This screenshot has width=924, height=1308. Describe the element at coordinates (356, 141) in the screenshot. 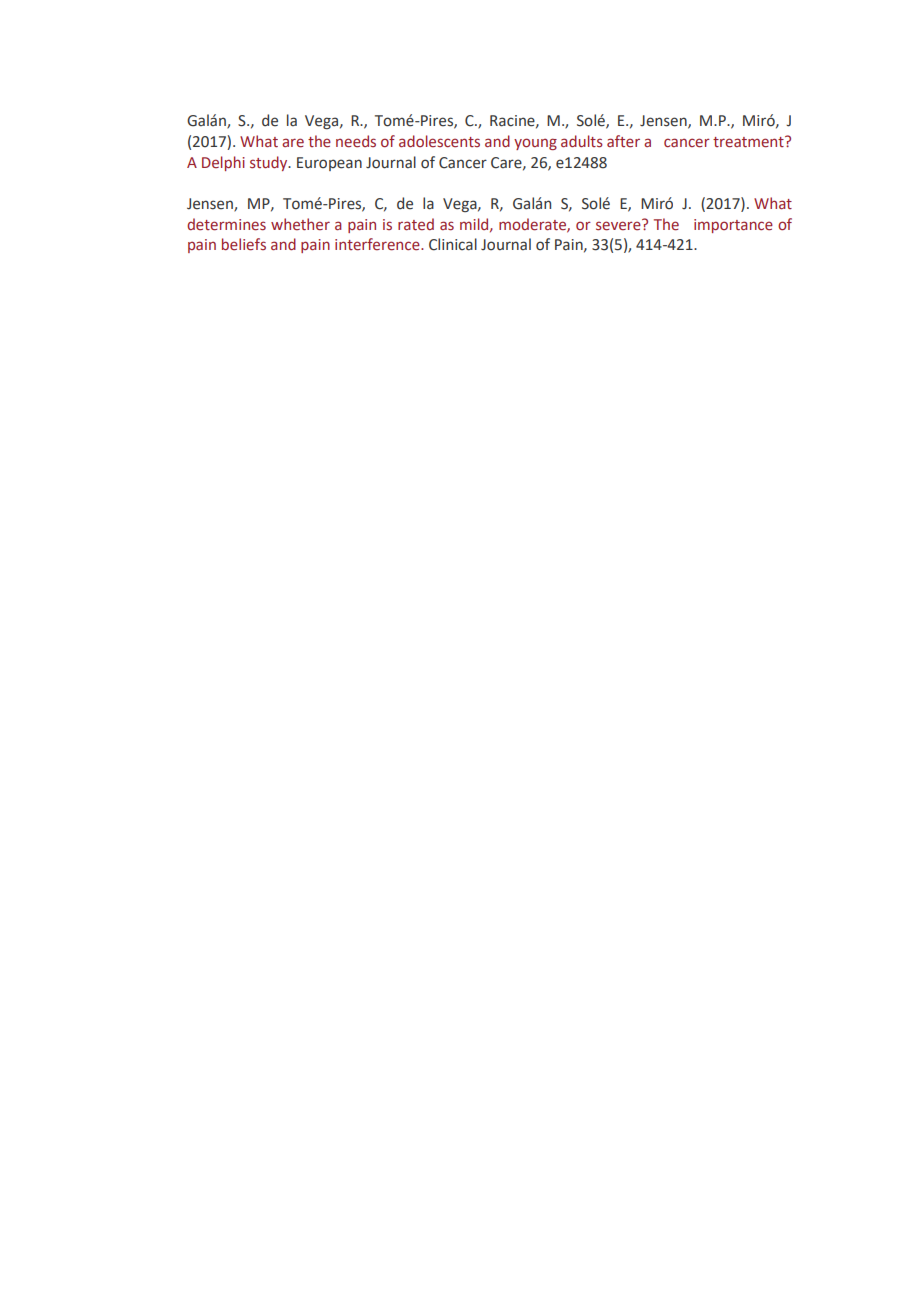

I see `needs` at that location.
